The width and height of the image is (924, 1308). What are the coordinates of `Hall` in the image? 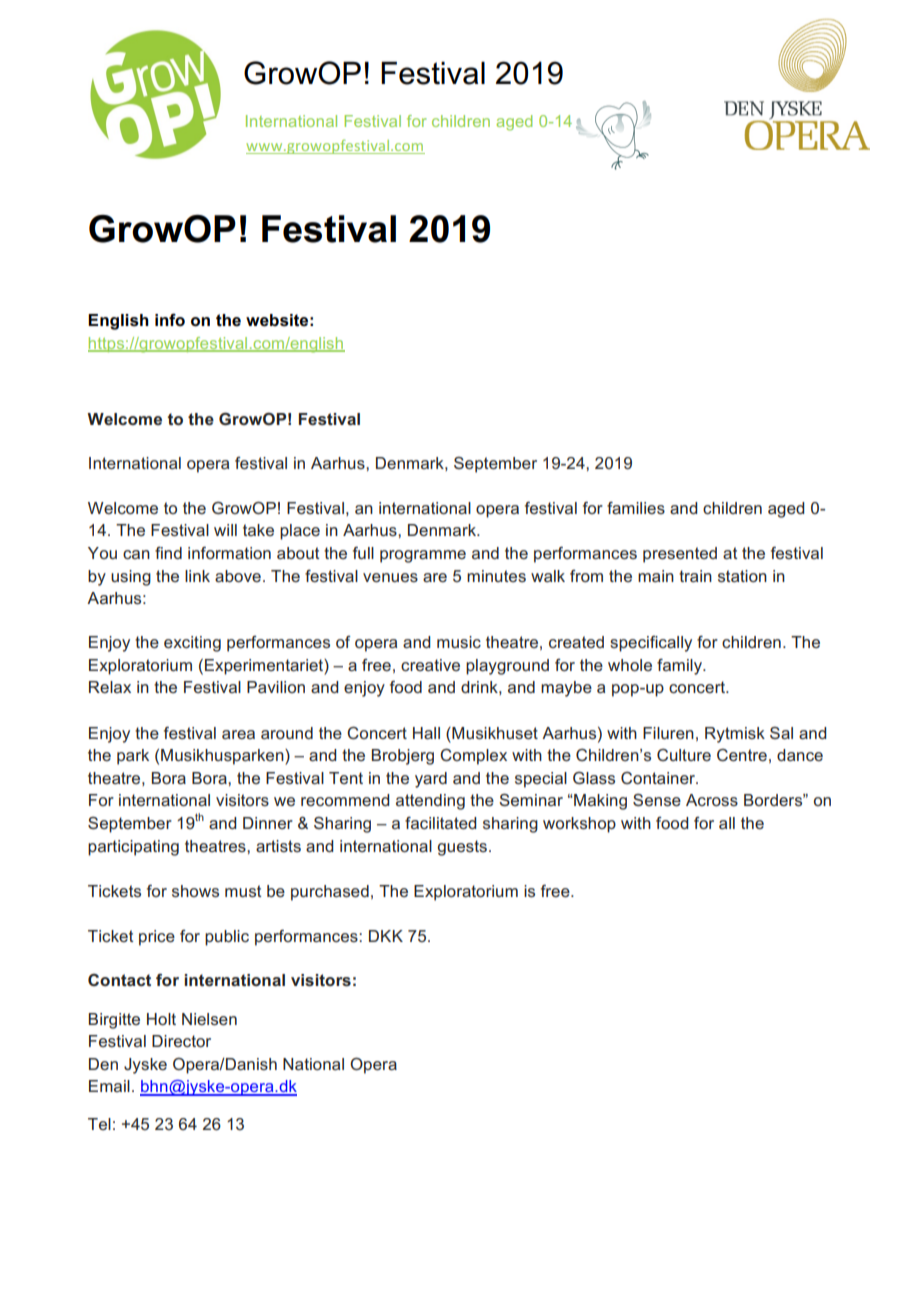 It's located at (426, 733).
